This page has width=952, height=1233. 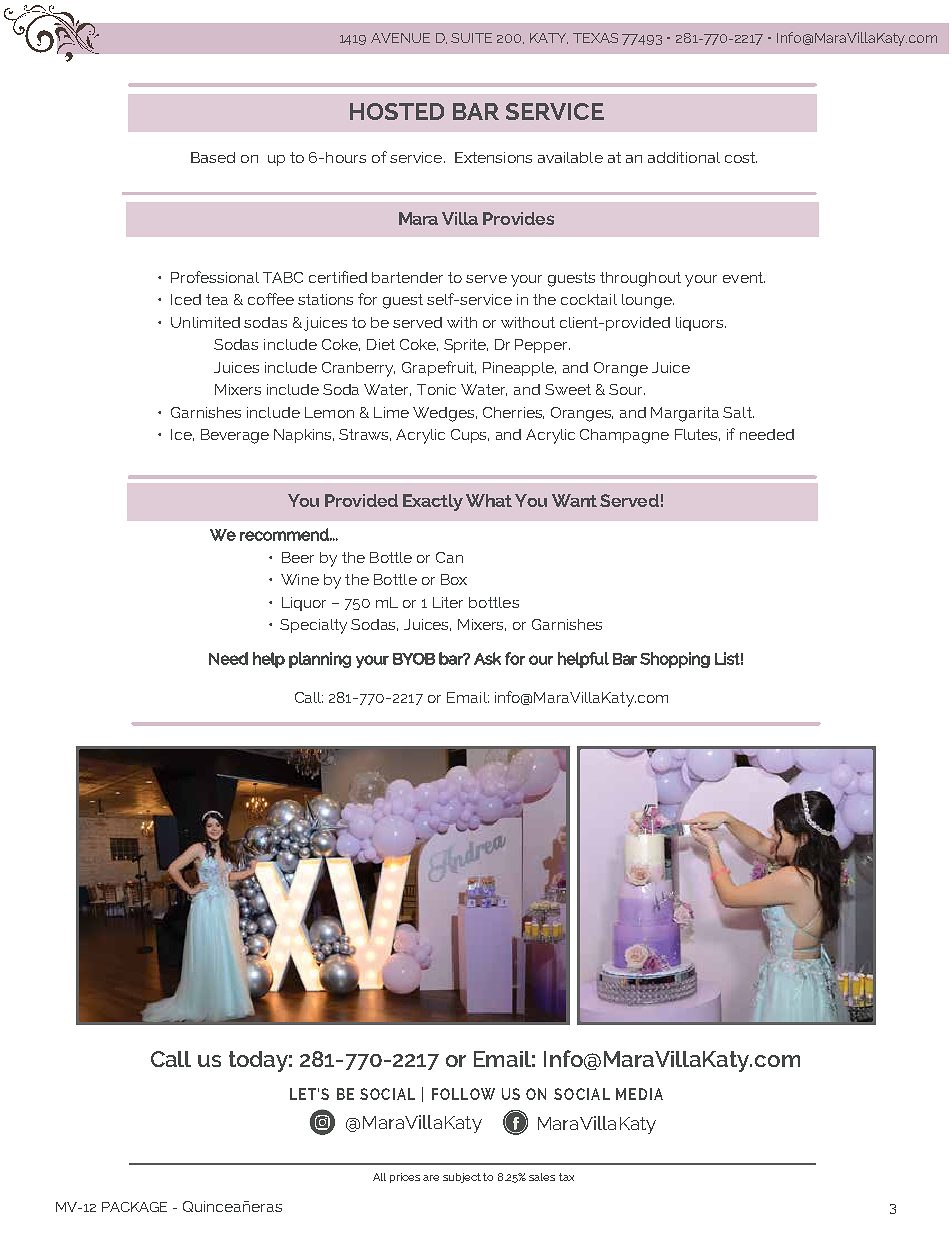 I want to click on Shopping, so click(x=675, y=660).
